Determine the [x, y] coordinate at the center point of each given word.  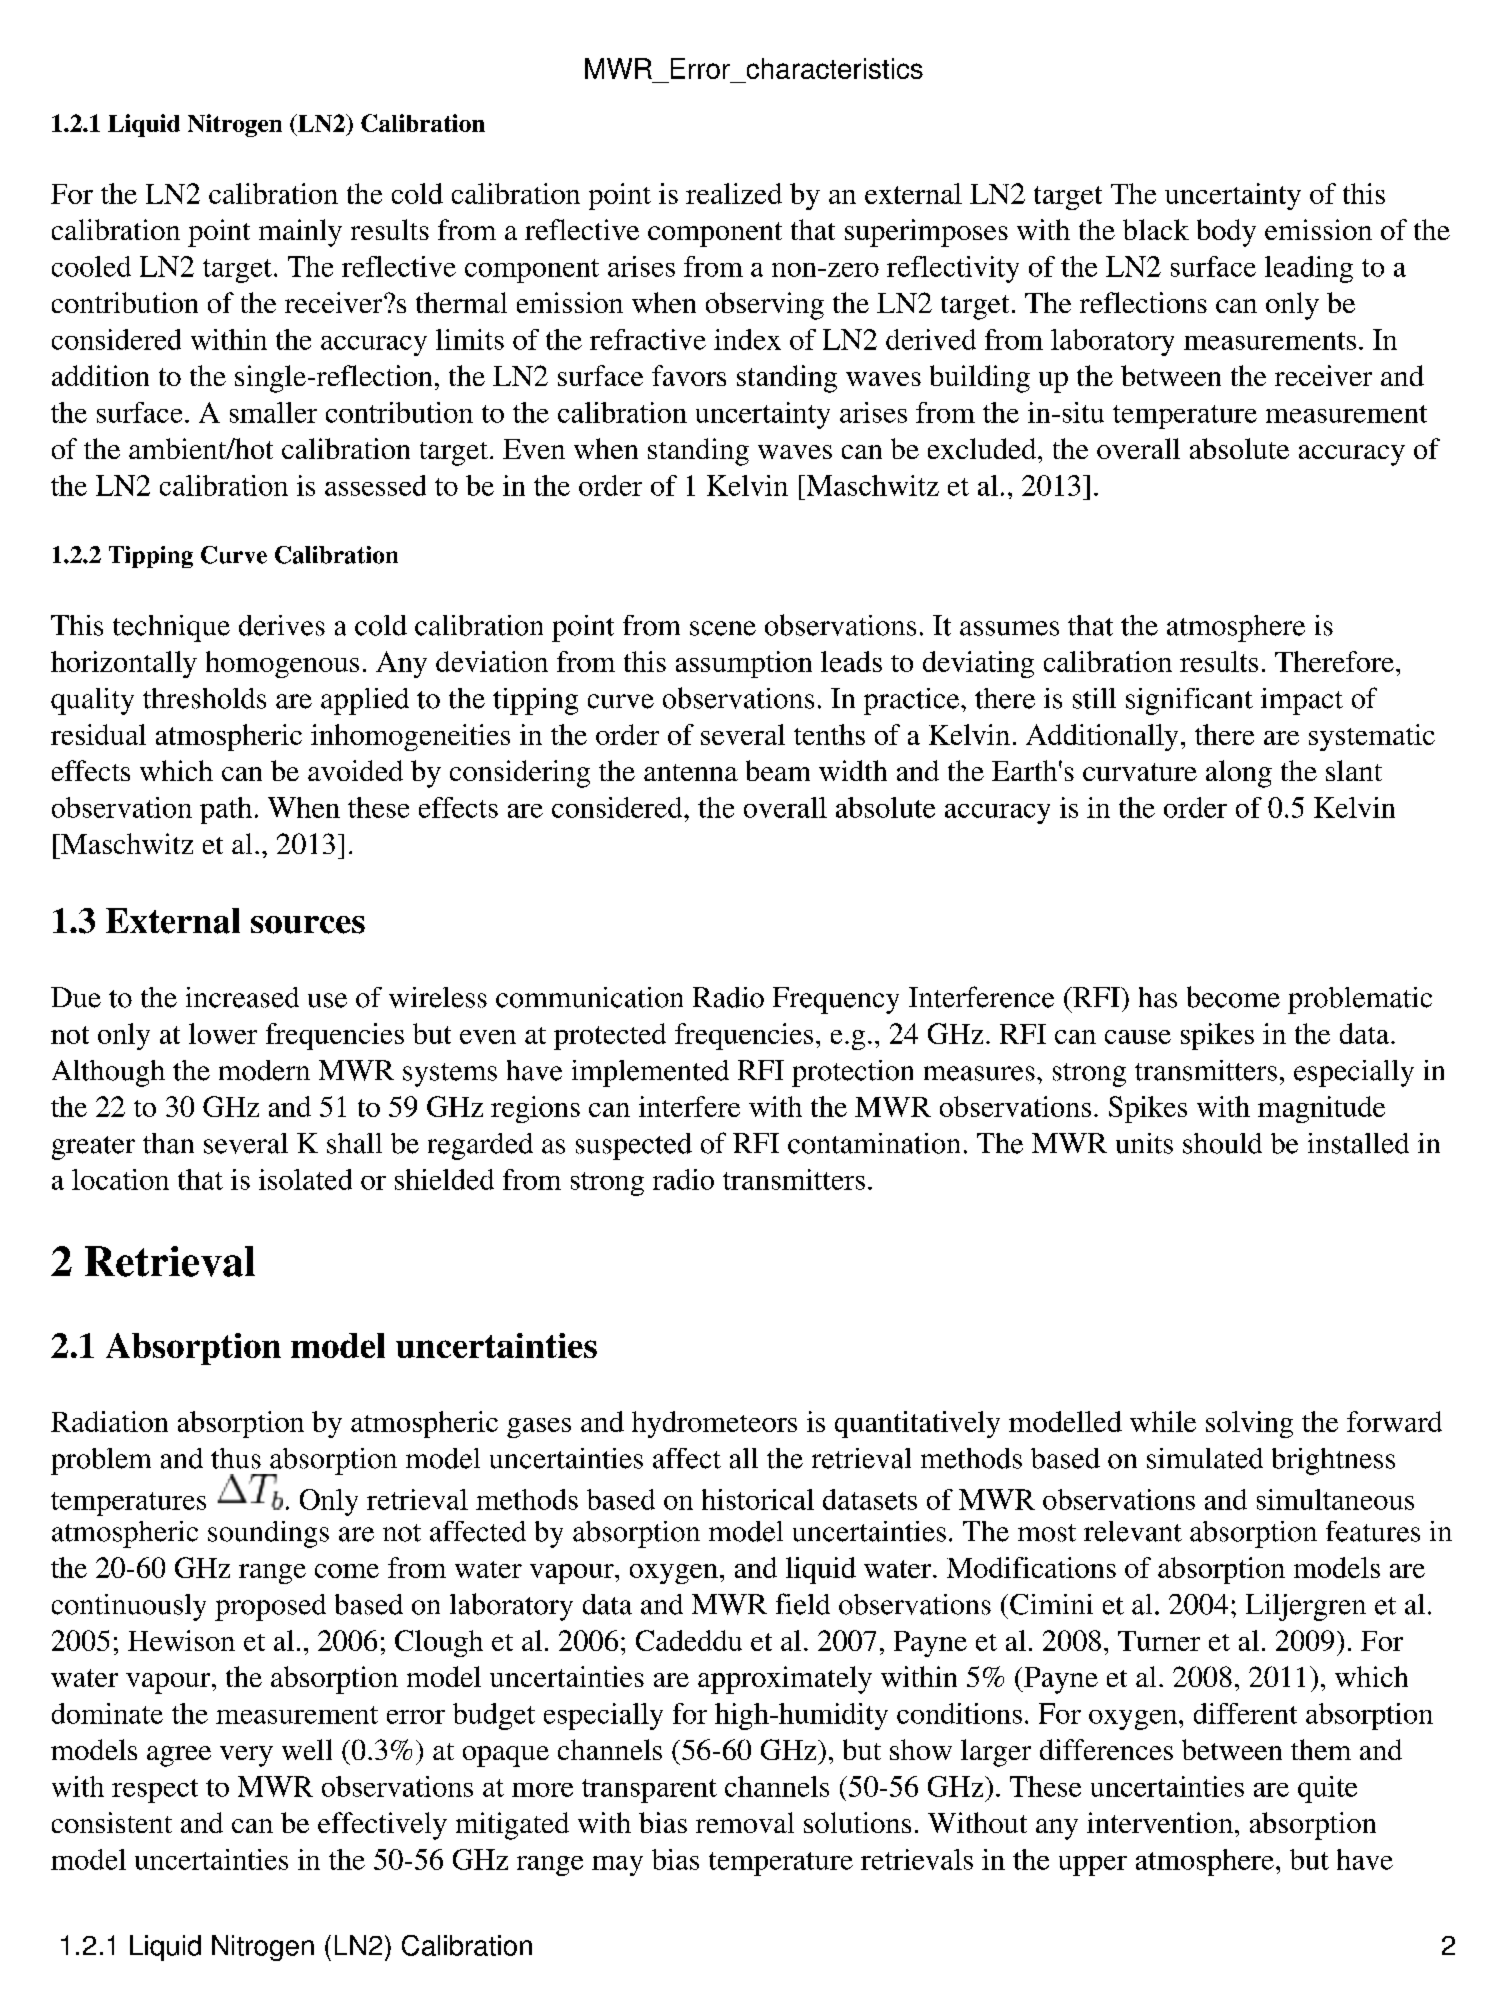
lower [223, 1033]
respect [155, 1791]
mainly [300, 233]
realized [734, 193]
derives [282, 625]
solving [1249, 1424]
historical [758, 1499]
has [1158, 997]
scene [723, 628]
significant [1189, 701]
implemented [650, 1073]
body [1226, 233]
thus [236, 1458]
